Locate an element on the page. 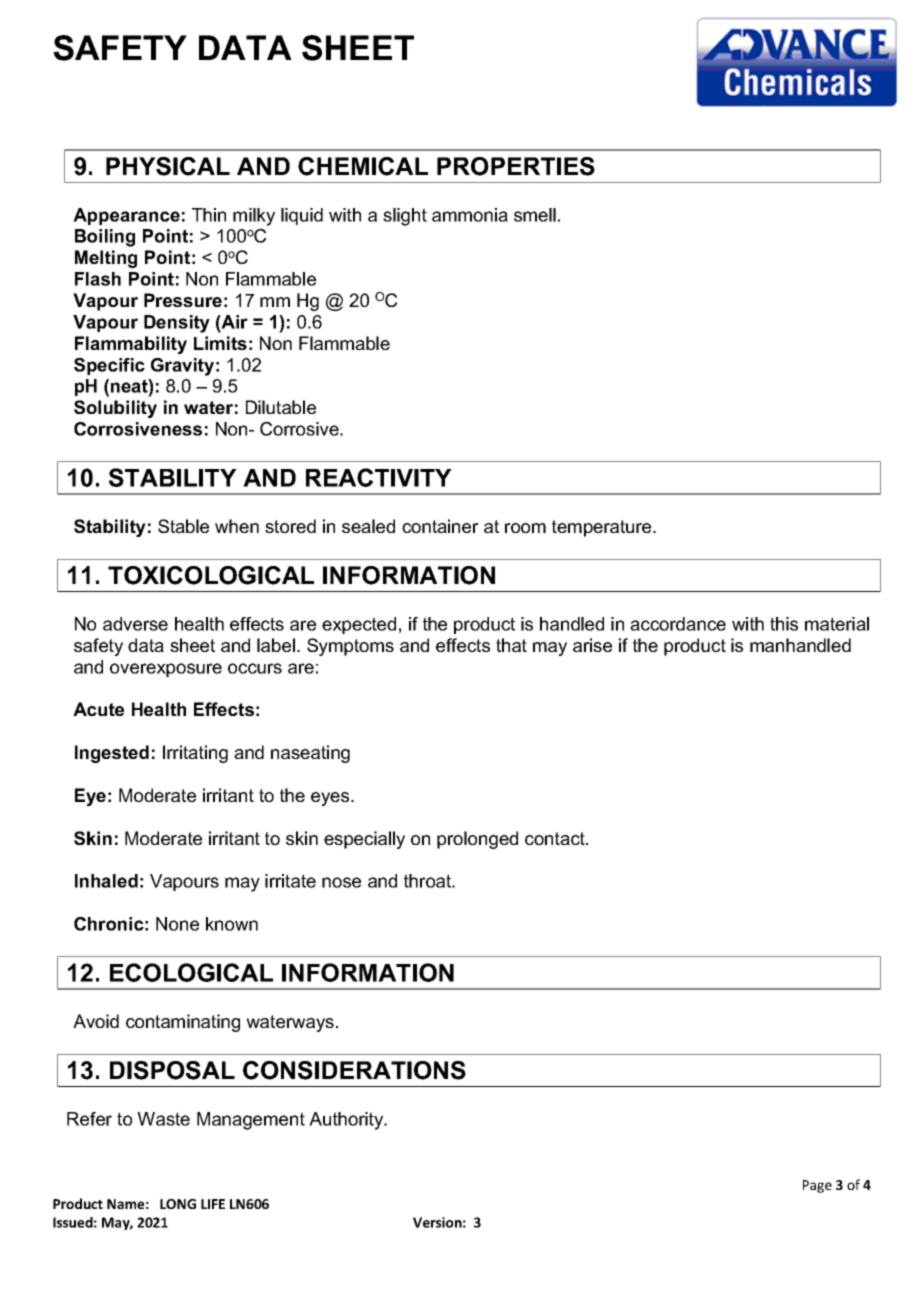  container is located at coordinates (440, 526).
